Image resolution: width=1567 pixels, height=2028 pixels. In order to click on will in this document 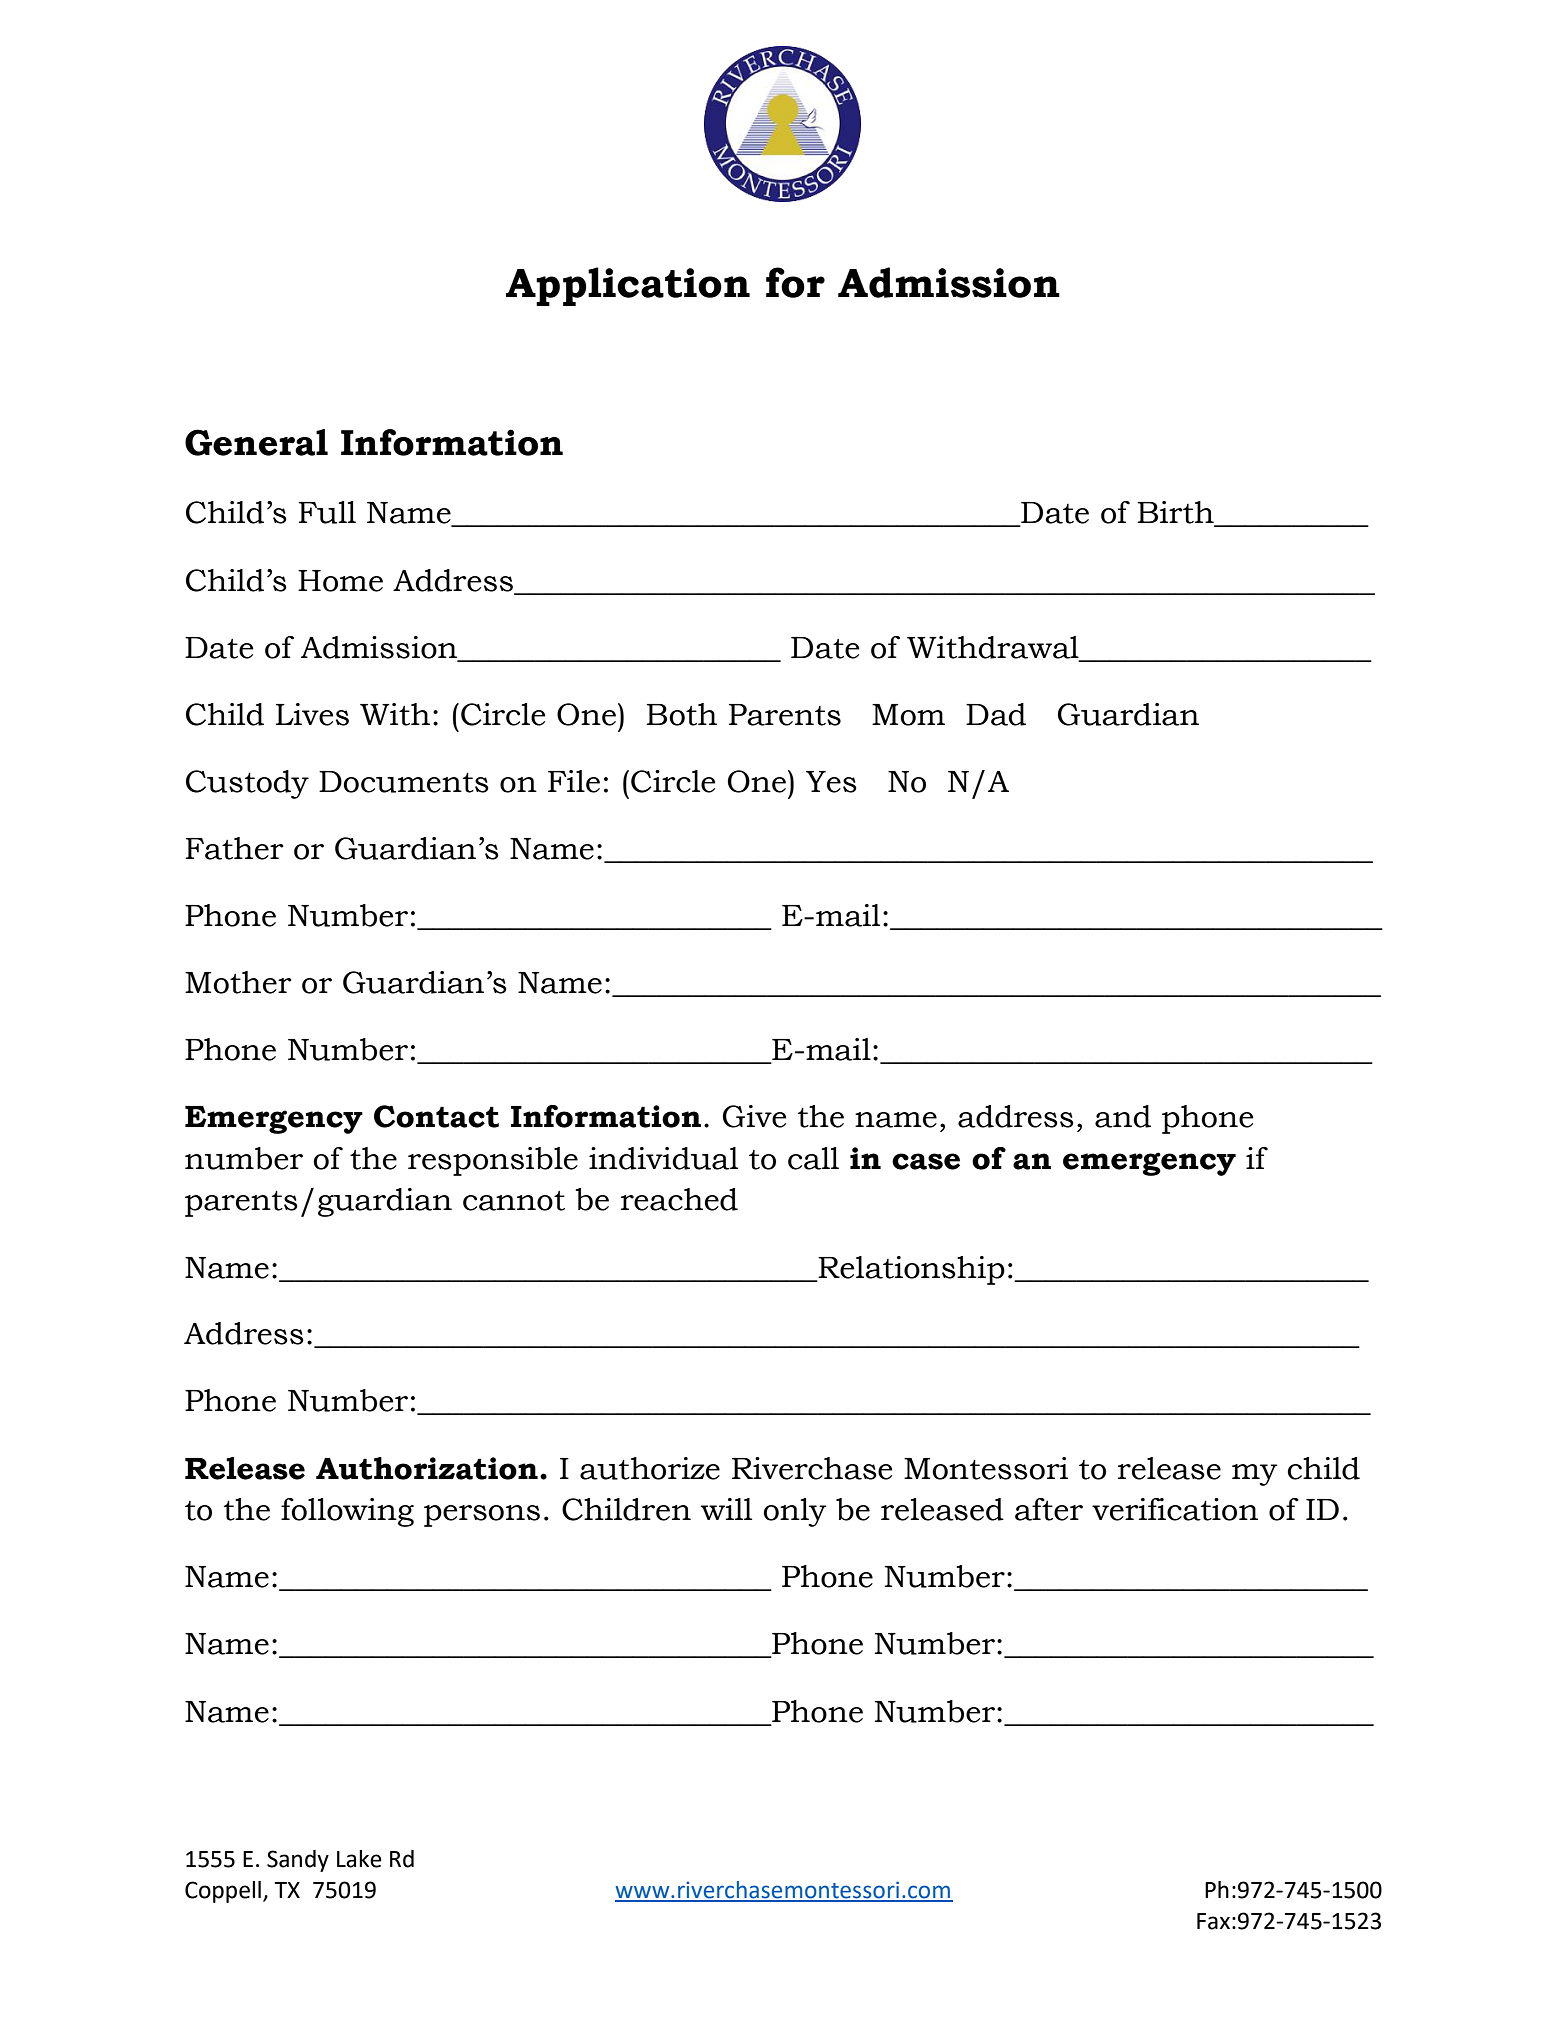, I will do `click(726, 1509)`.
